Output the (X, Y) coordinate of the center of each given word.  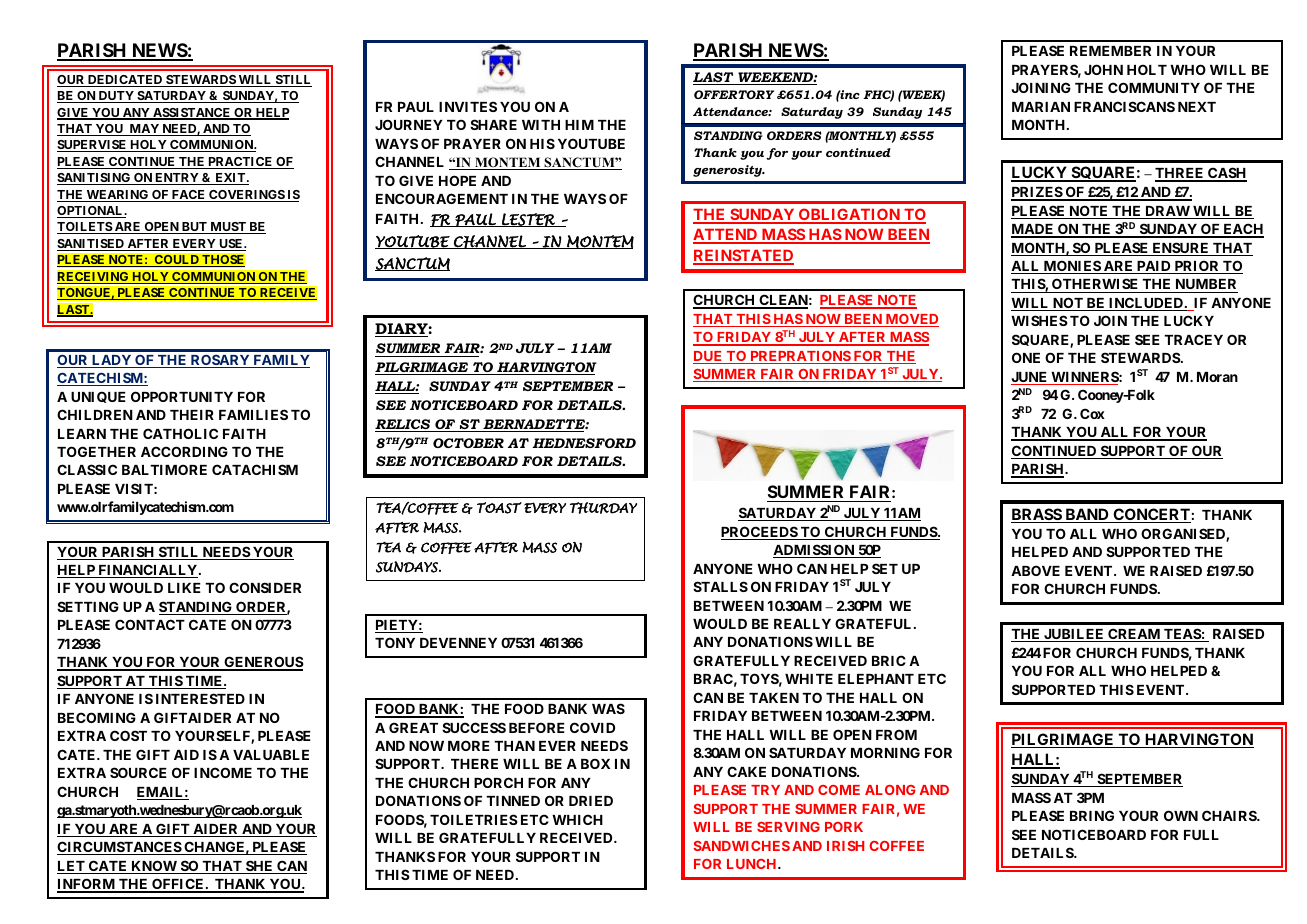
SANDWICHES (742, 846)
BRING (1092, 815)
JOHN (1103, 69)
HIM (579, 125)
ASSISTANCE (192, 114)
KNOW (154, 867)
